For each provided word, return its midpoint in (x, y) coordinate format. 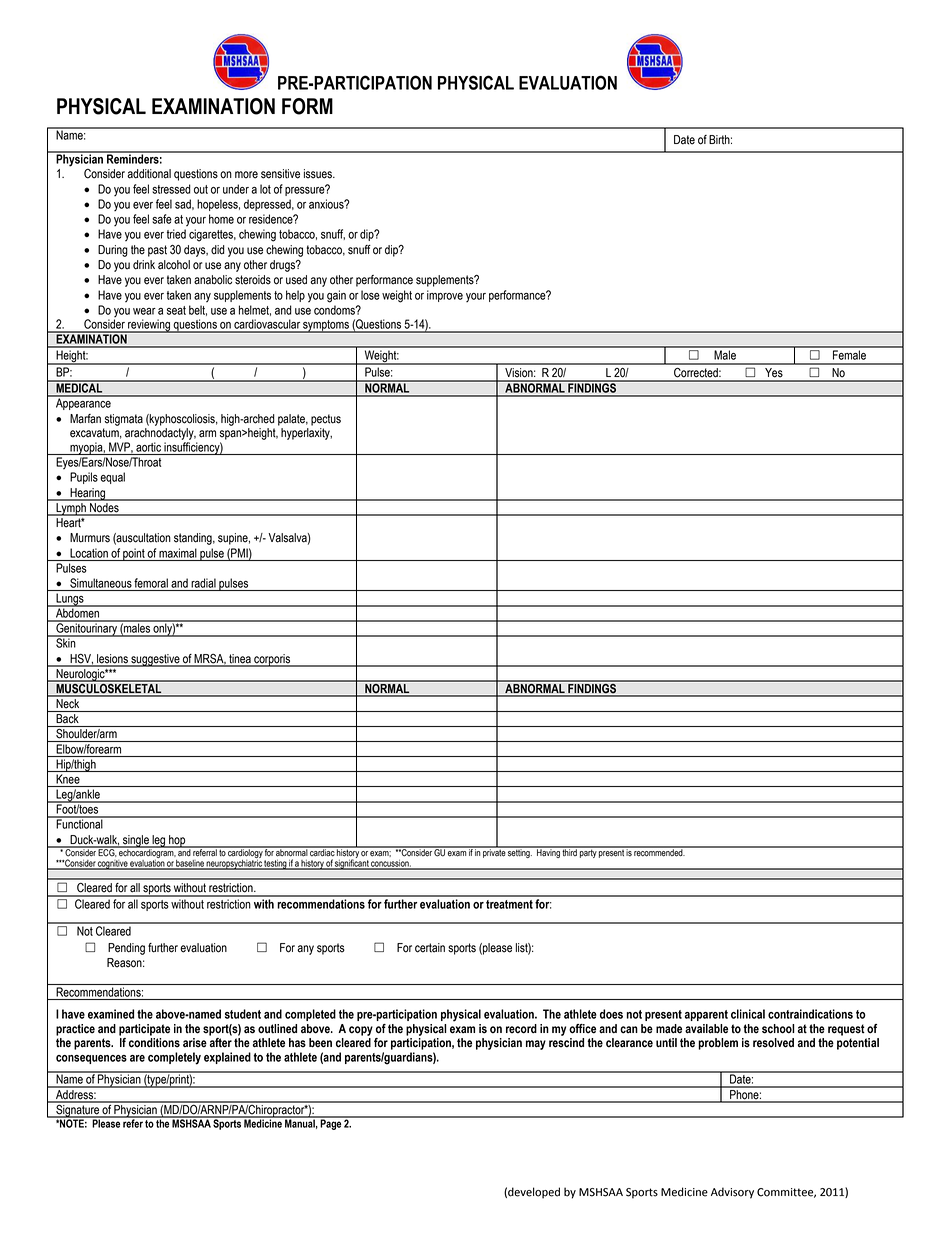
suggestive (155, 660)
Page (331, 1123)
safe (162, 219)
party (588, 852)
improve (445, 296)
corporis (272, 660)
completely (174, 1058)
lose (370, 295)
